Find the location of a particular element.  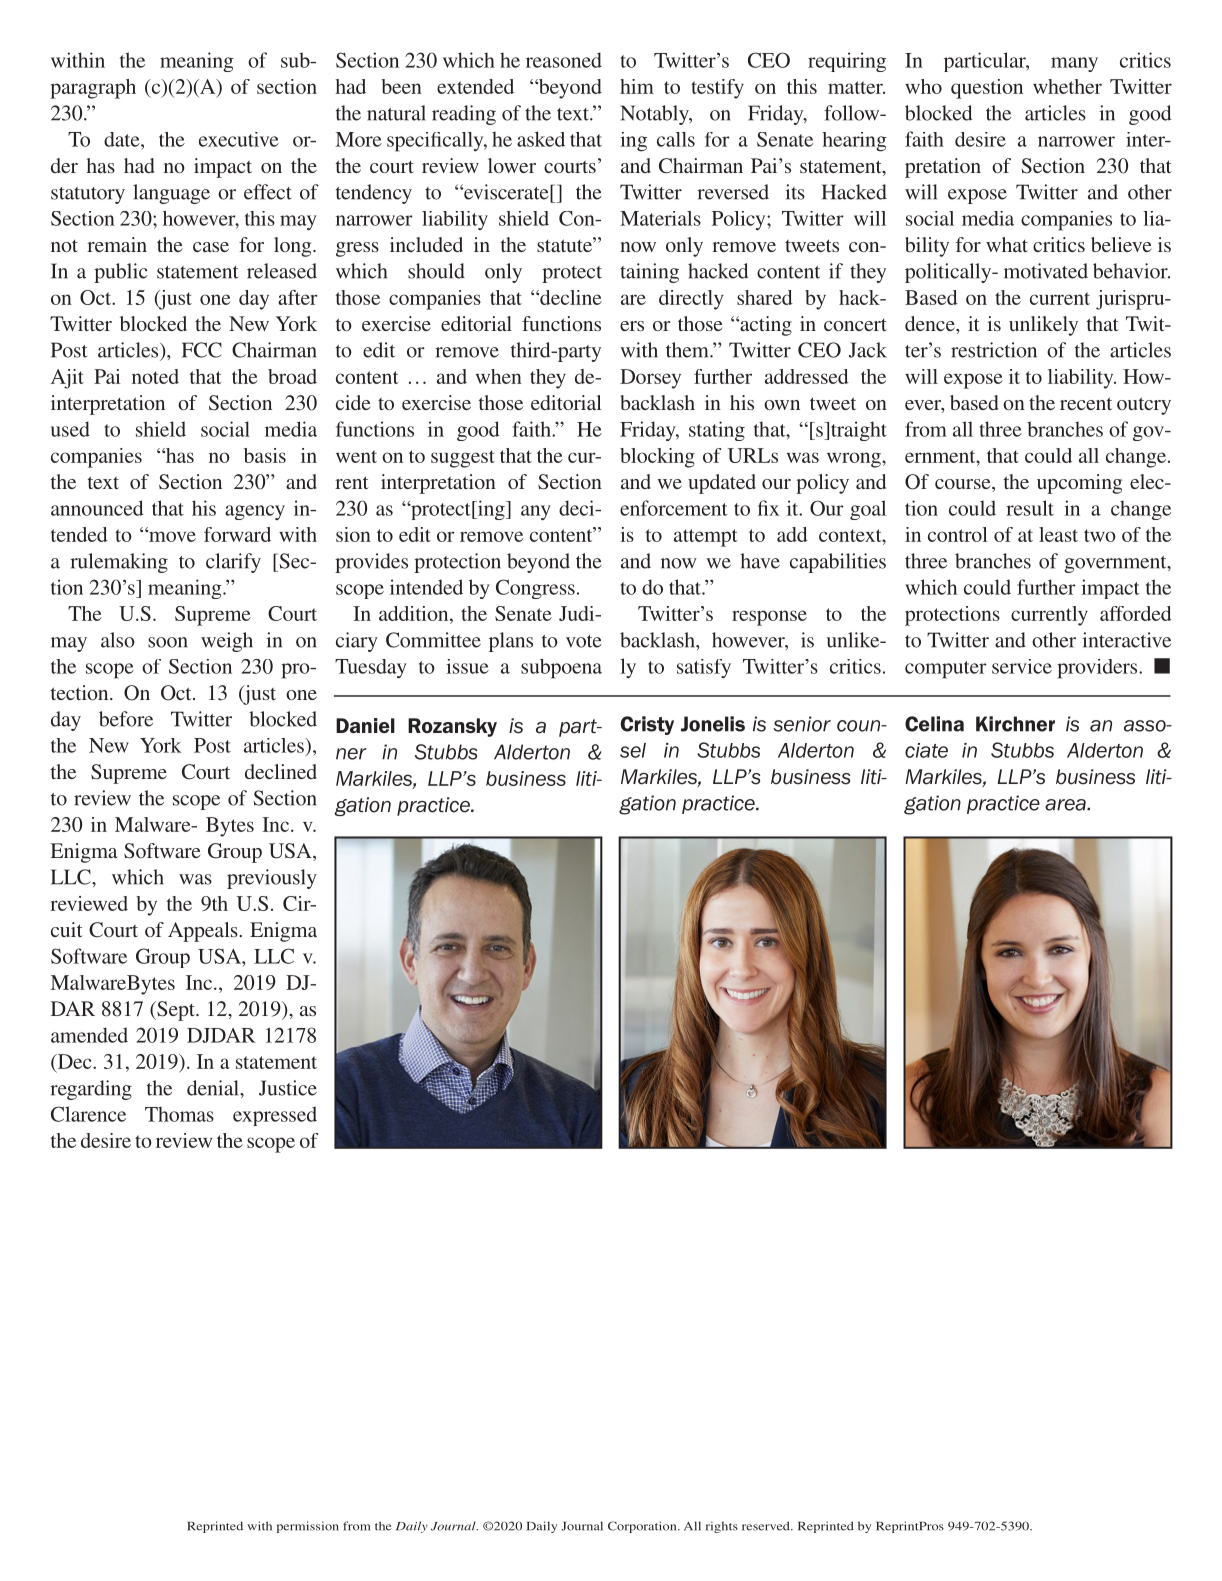

expressed is located at coordinates (275, 1116).
